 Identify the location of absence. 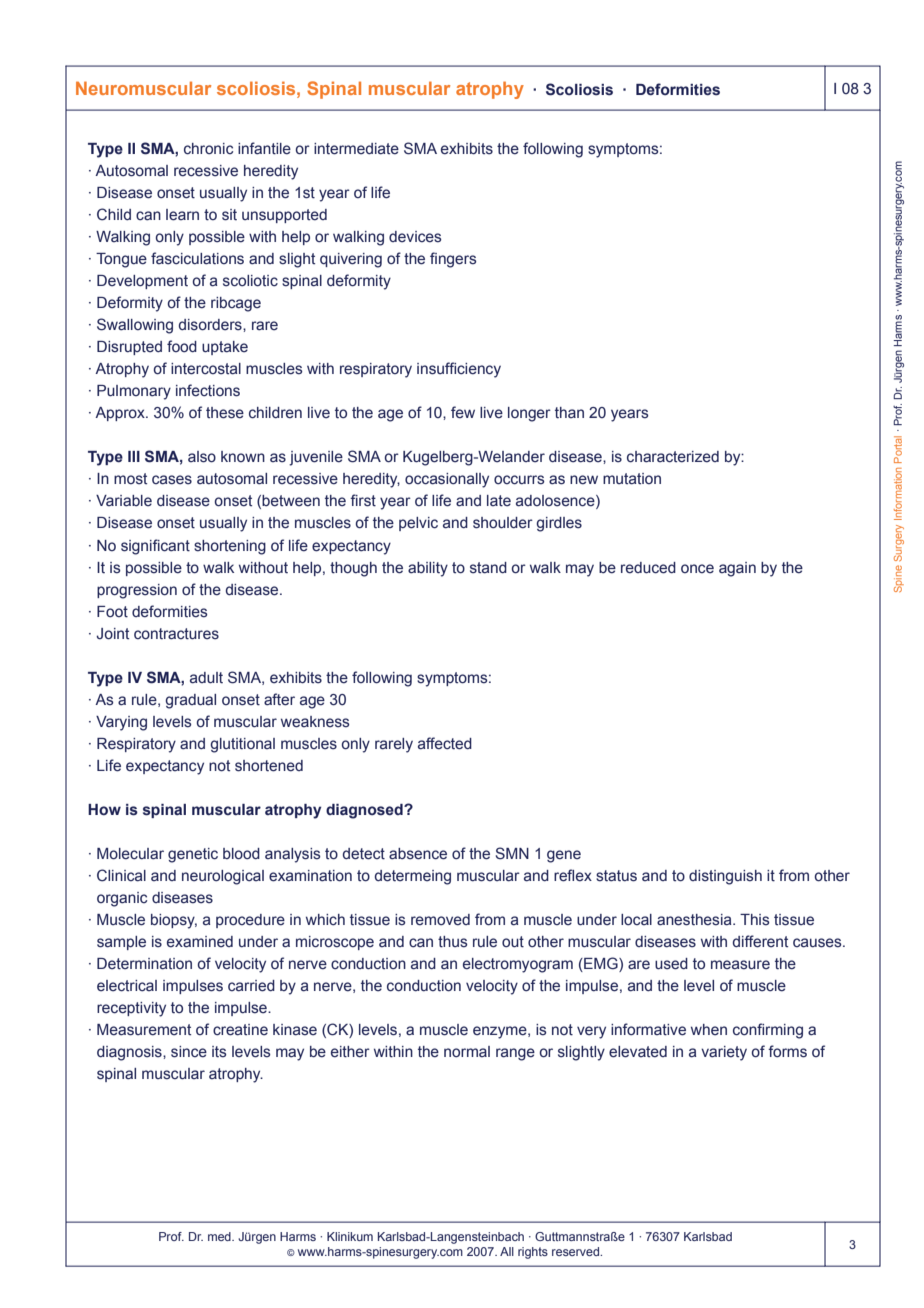
(418, 854).
